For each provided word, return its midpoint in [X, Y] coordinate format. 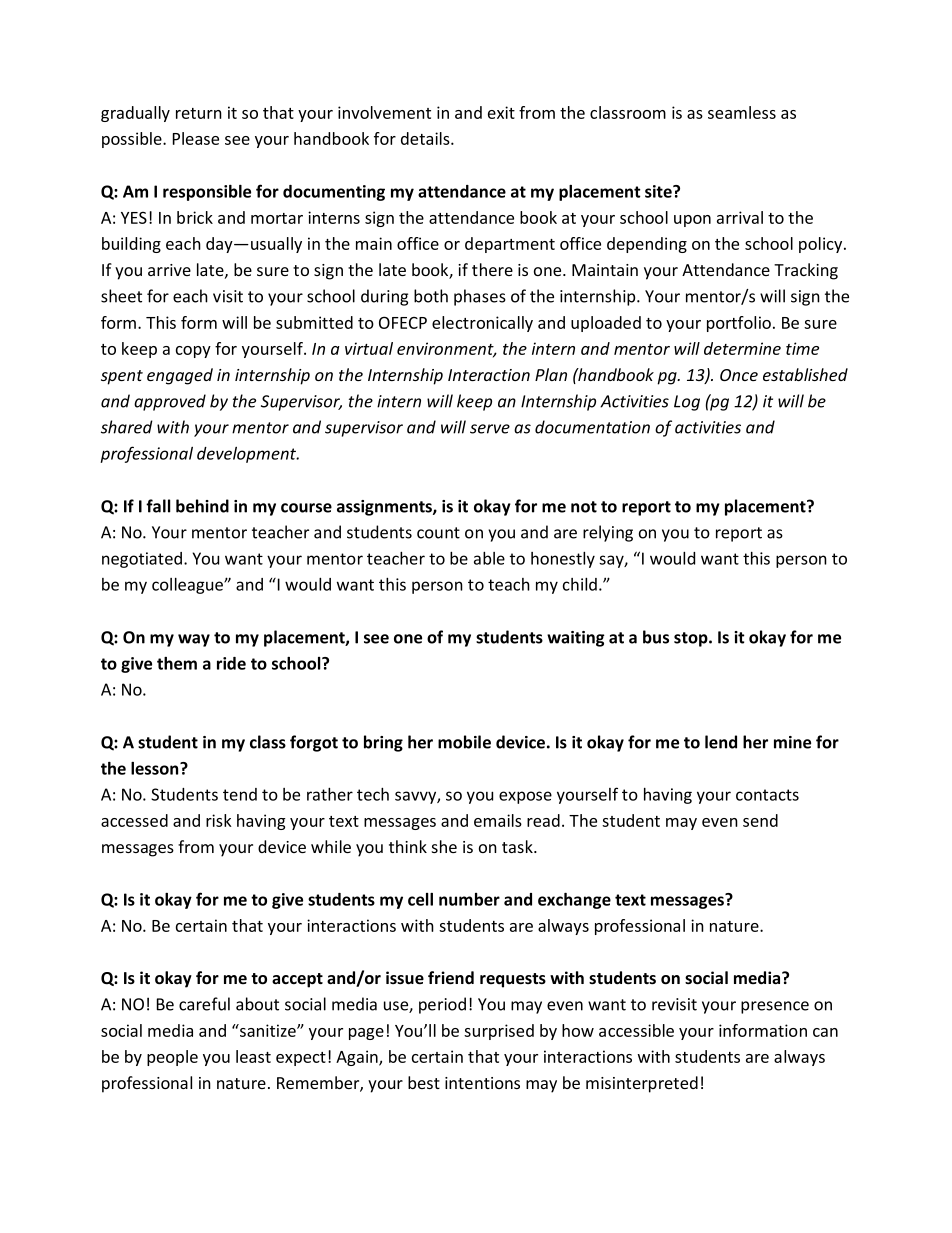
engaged [180, 376]
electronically [482, 324]
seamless [742, 112]
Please [196, 138]
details [426, 138]
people [172, 1058]
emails [498, 820]
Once [739, 375]
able [489, 558]
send [760, 820]
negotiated [142, 560]
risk [219, 820]
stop [692, 639]
